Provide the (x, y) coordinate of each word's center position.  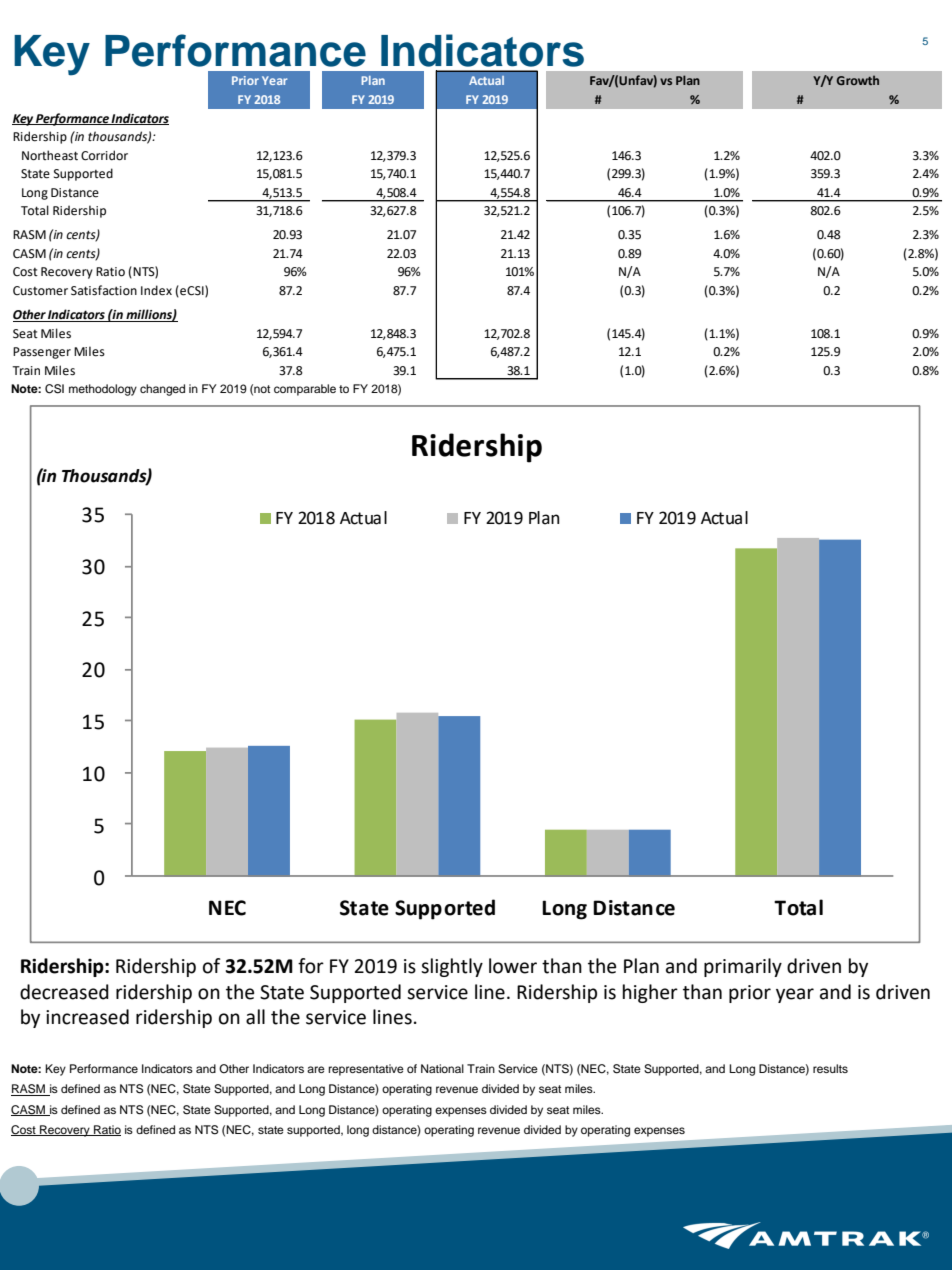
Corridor (104, 155)
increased (87, 1017)
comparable (305, 390)
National (442, 1068)
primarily (743, 967)
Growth (858, 80)
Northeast (50, 155)
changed (162, 390)
